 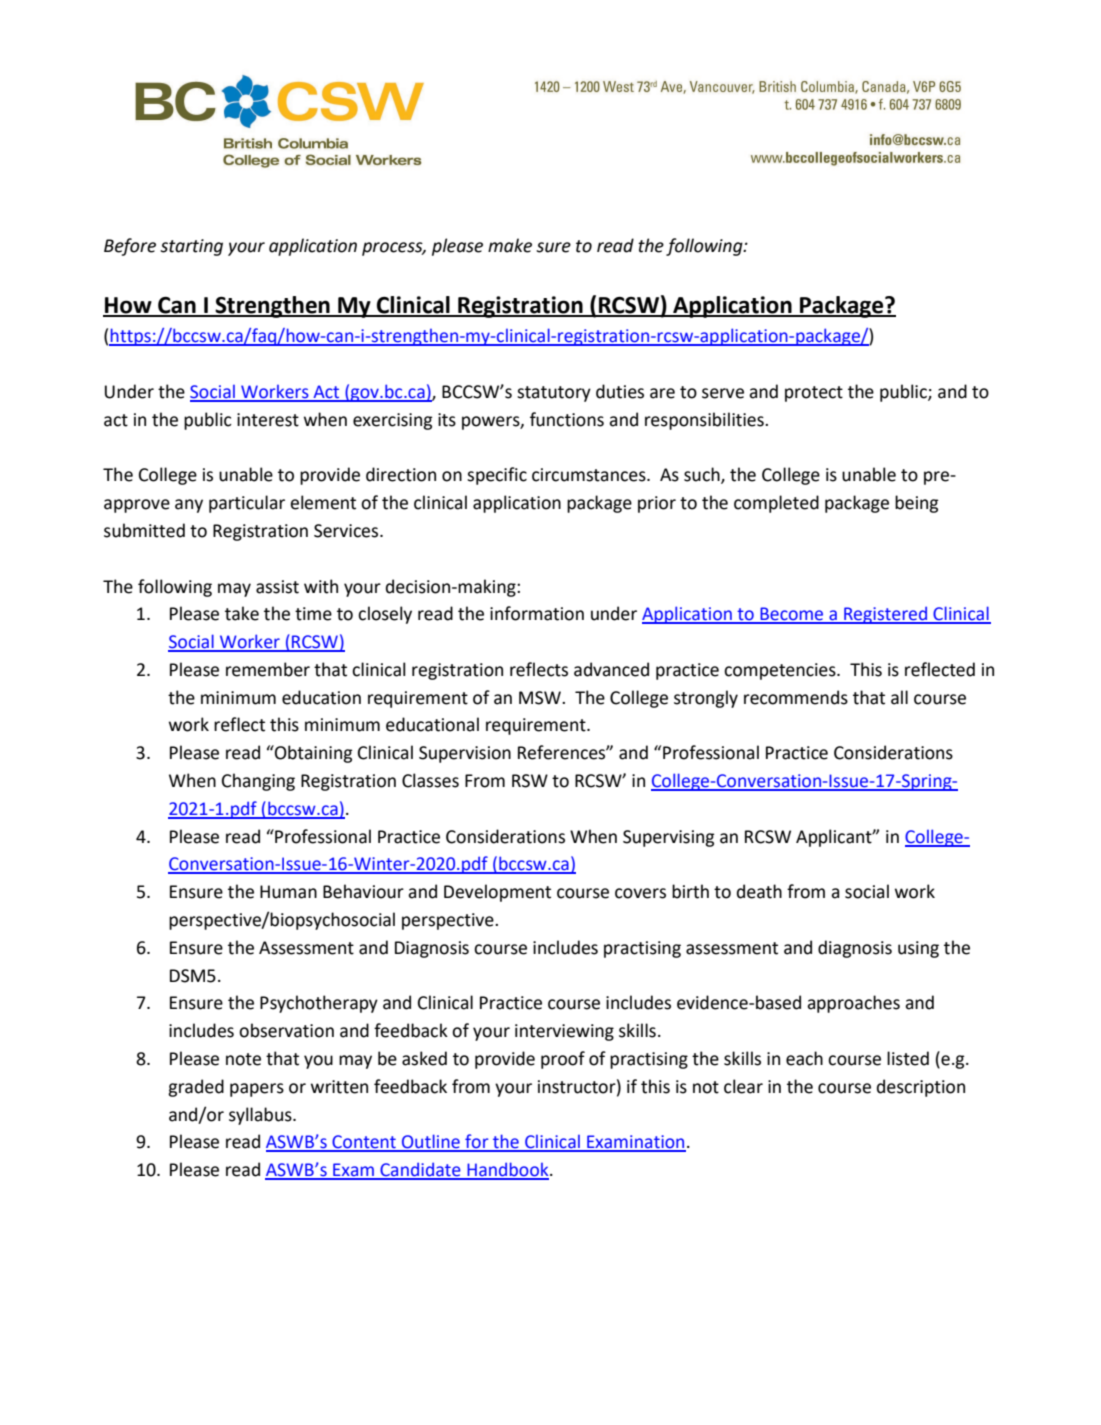 What do you see at coordinates (814, 394) in the screenshot?
I see `protect` at bounding box center [814, 394].
